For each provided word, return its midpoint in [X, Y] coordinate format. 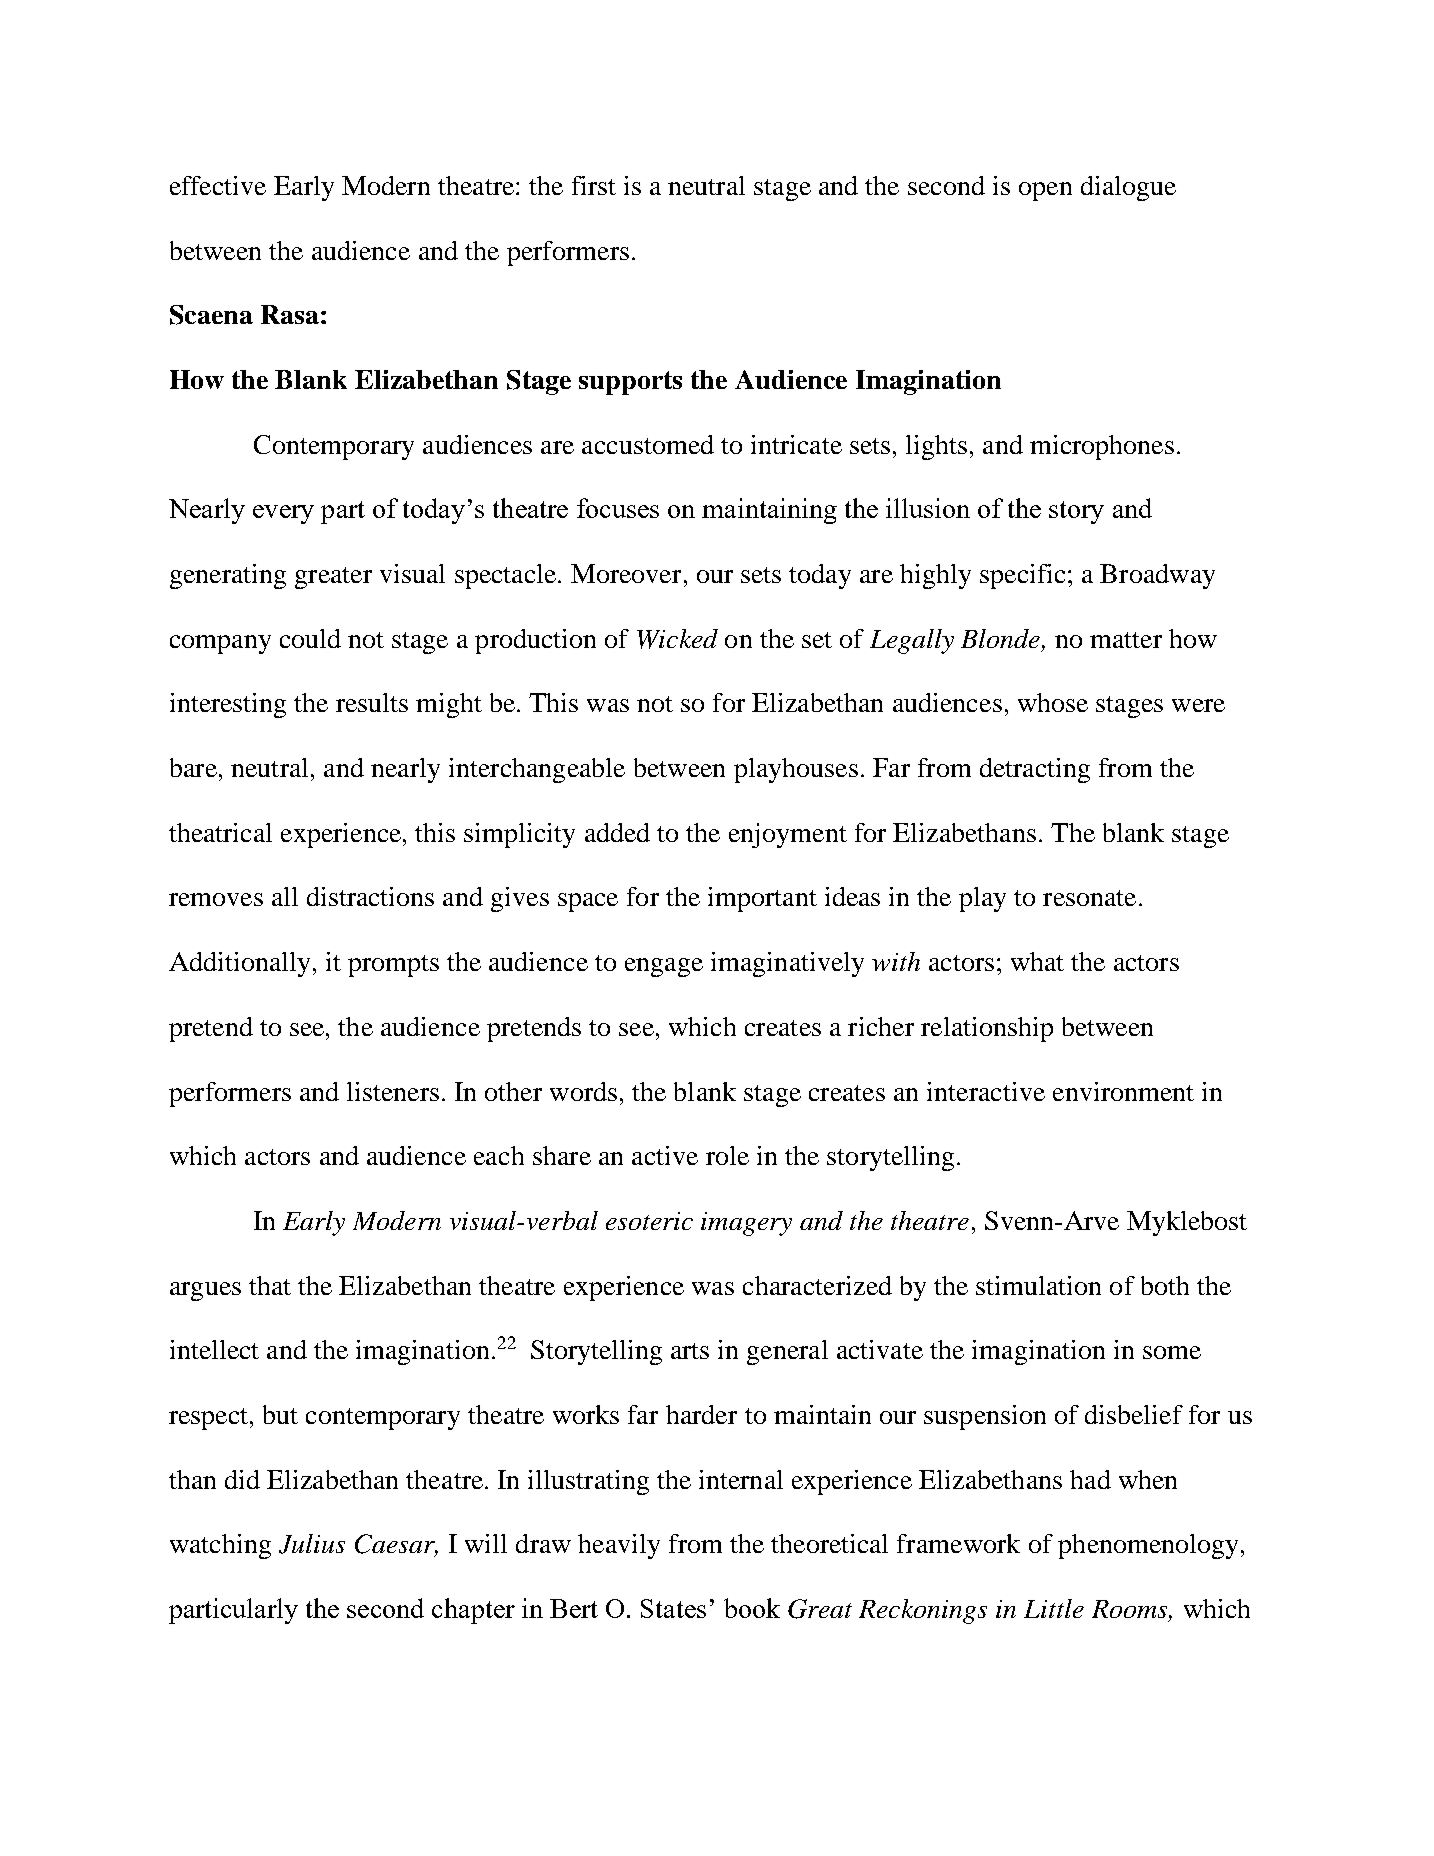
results [372, 702]
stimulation [1038, 1285]
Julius [312, 1544]
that [270, 1285]
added [617, 832]
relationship [987, 1029]
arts [690, 1351]
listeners [393, 1091]
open [1045, 191]
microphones [1102, 447]
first [594, 185]
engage [664, 967]
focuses [618, 508]
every [283, 514]
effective [218, 185]
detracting [1035, 770]
